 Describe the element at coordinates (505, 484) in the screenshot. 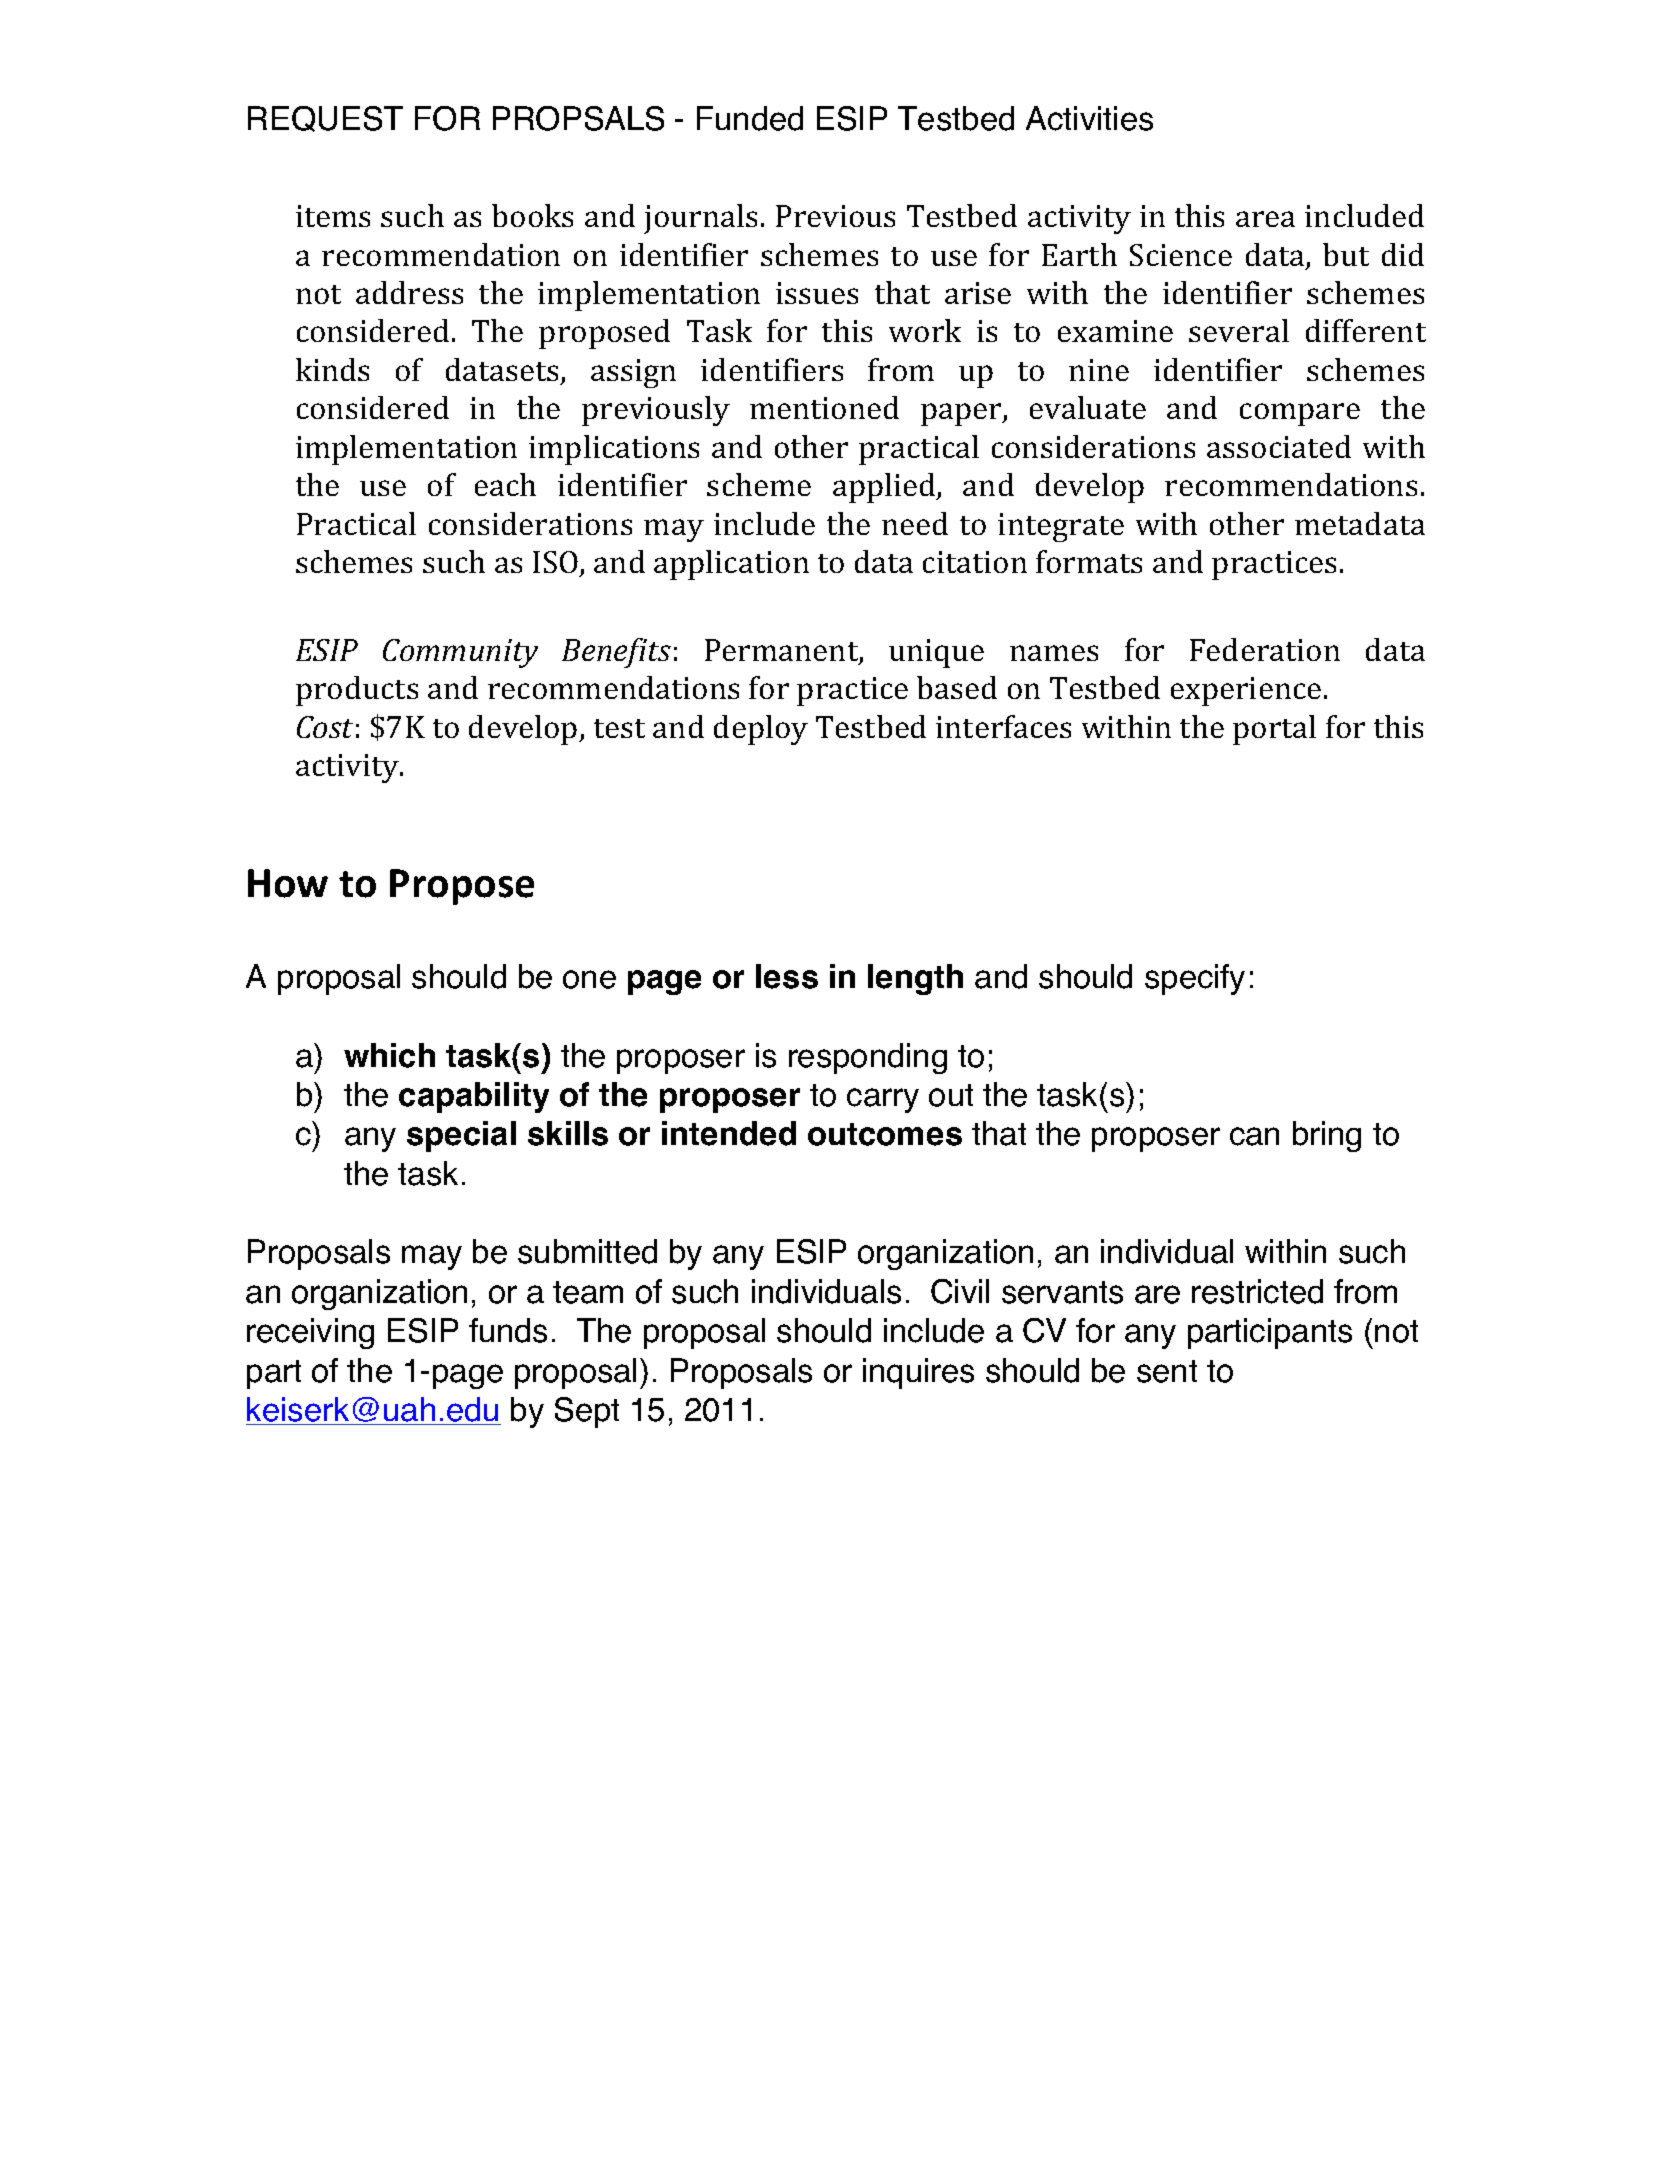

I see `each` at that location.
